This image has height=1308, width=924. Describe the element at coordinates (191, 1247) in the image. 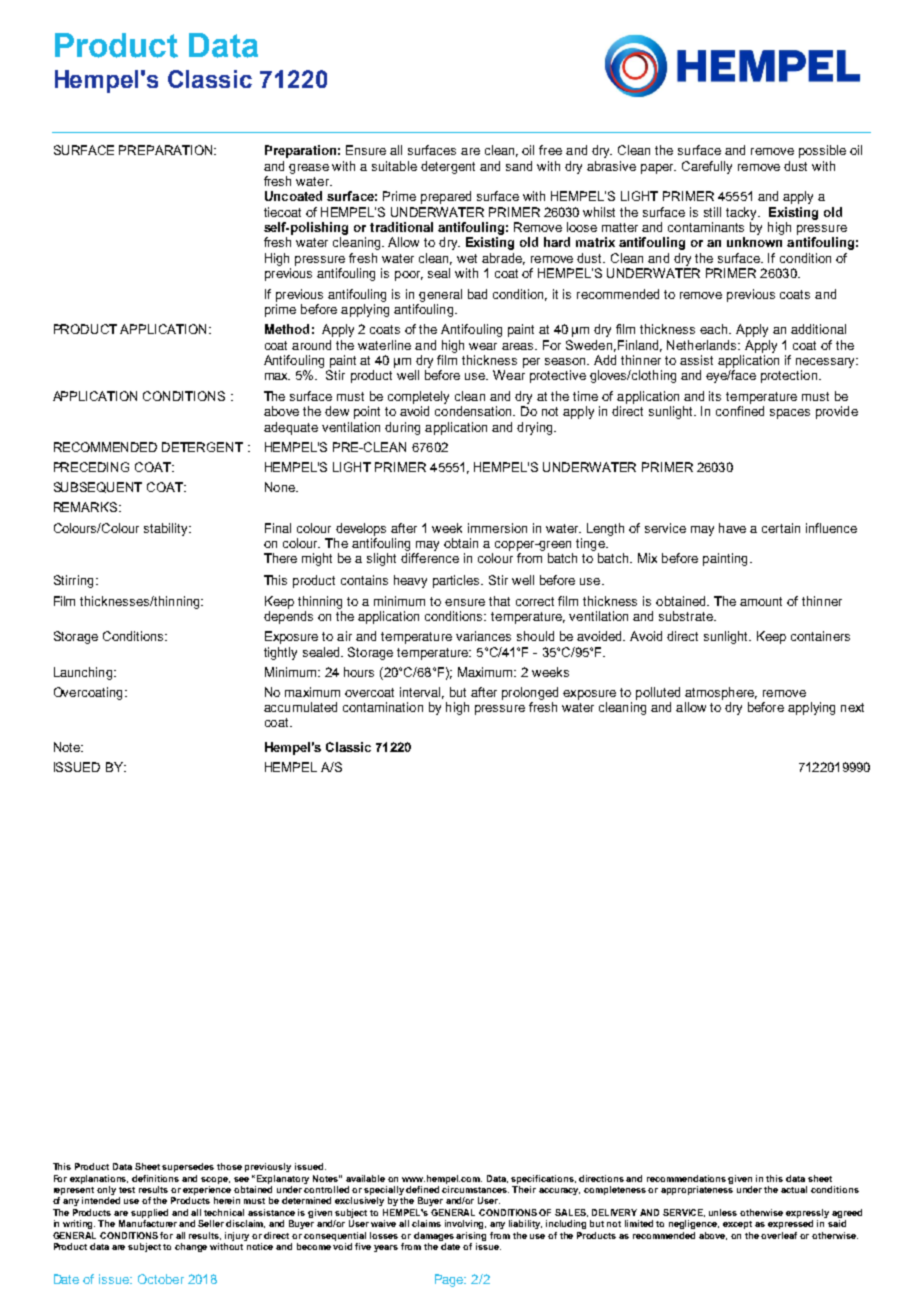

I see `change` at that location.
